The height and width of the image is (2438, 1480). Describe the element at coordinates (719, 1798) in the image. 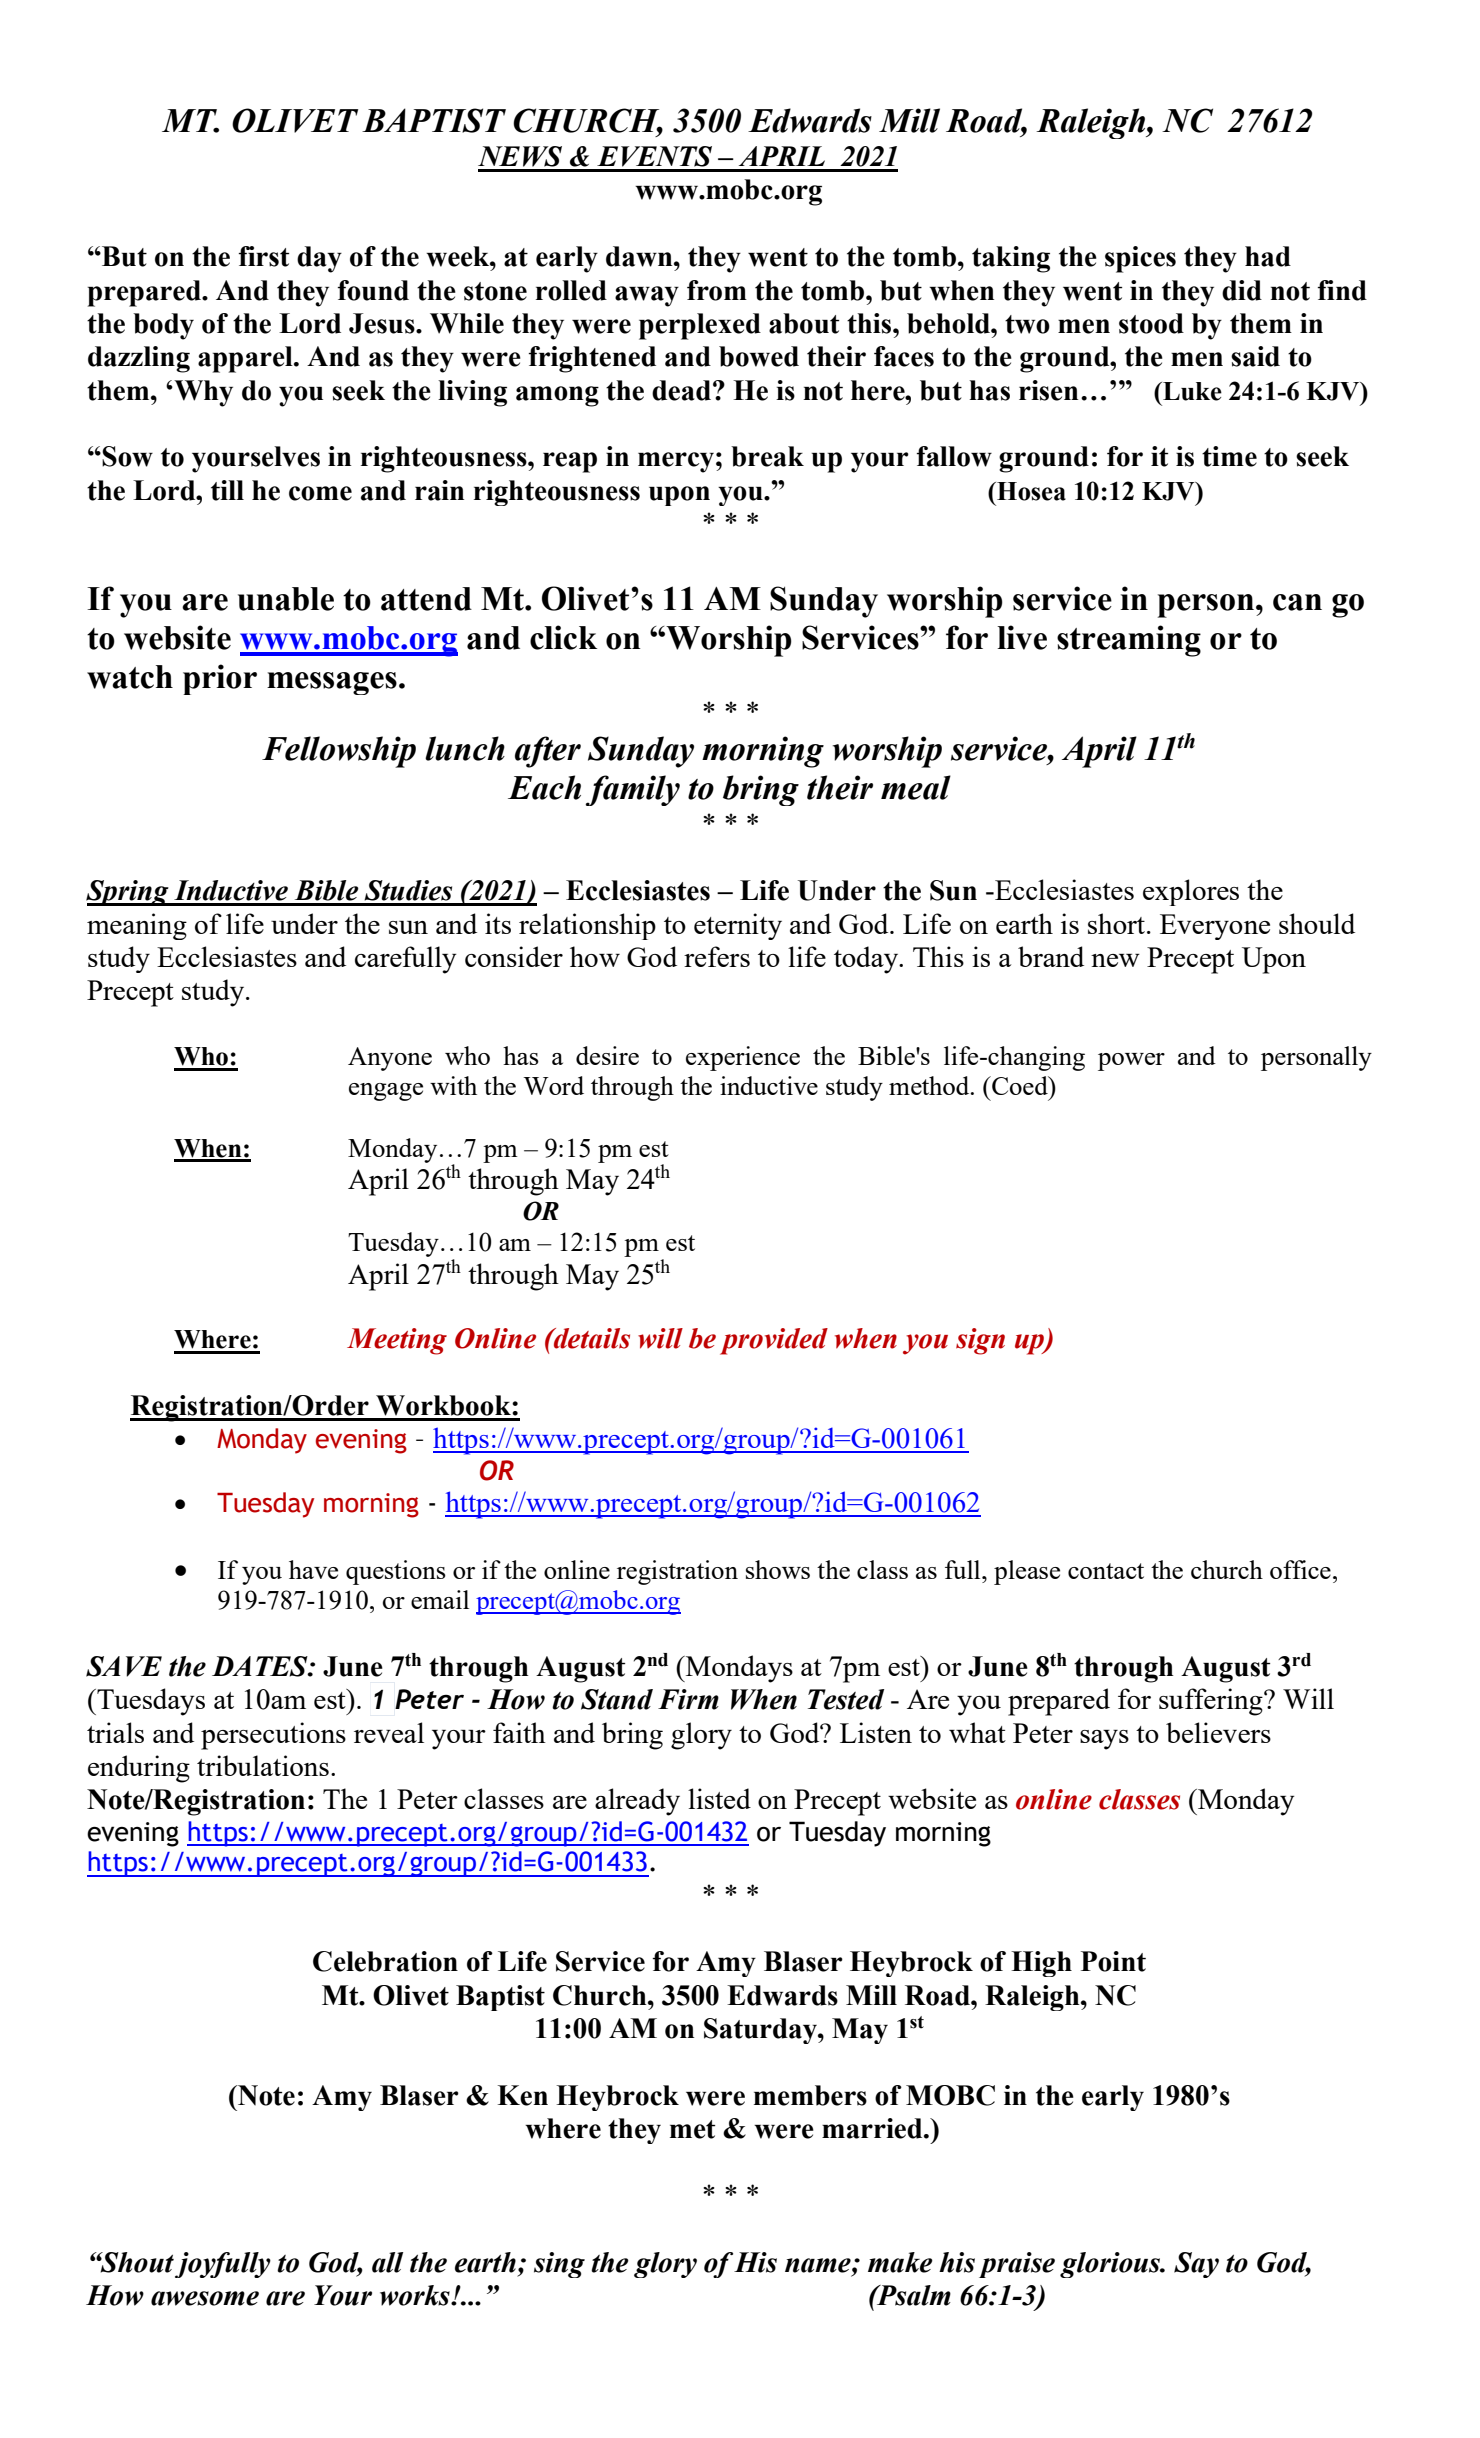

I see `listed` at that location.
